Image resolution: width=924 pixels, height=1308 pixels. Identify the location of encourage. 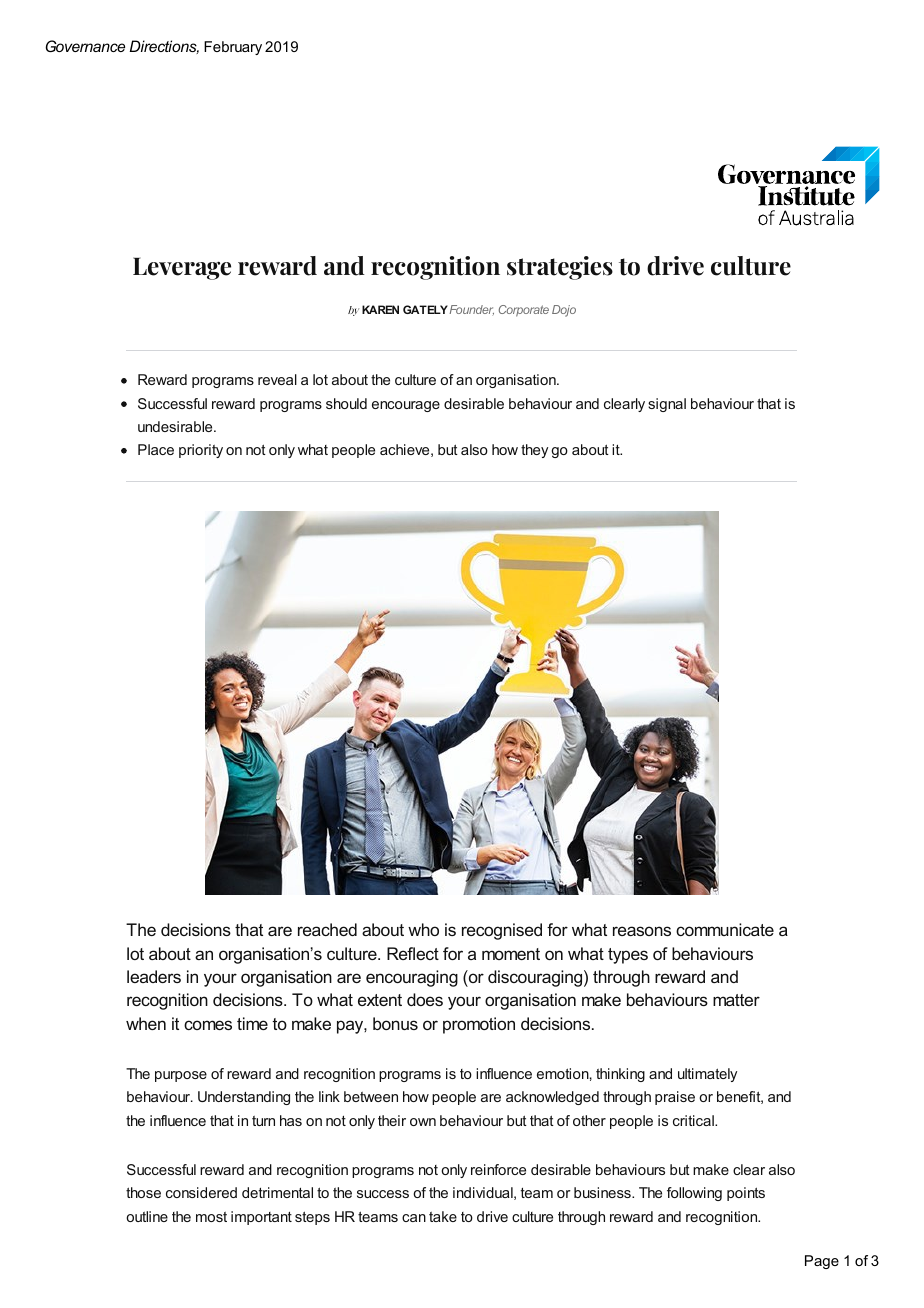
(406, 406).
